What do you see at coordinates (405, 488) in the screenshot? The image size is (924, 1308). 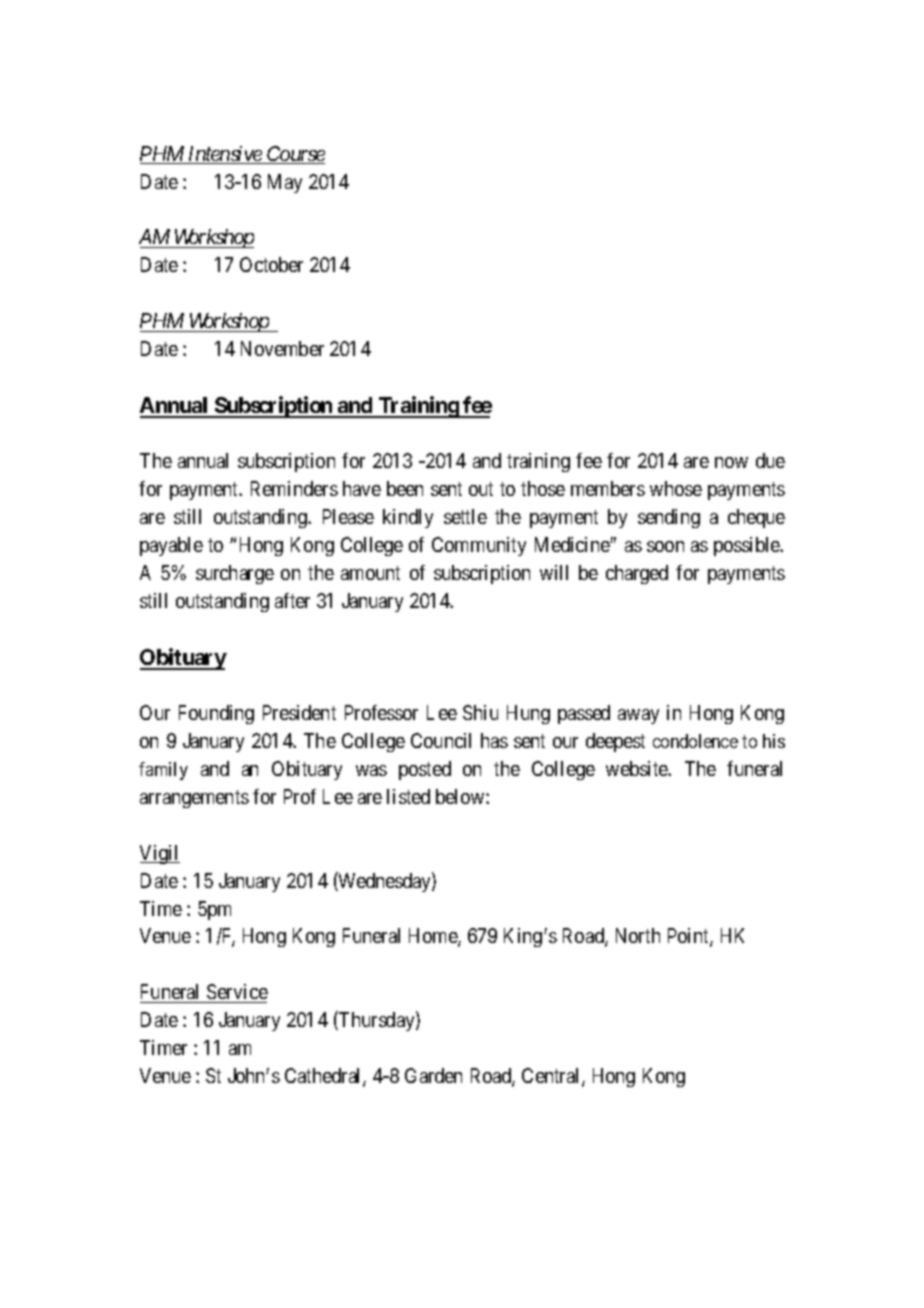 I see `been` at bounding box center [405, 488].
